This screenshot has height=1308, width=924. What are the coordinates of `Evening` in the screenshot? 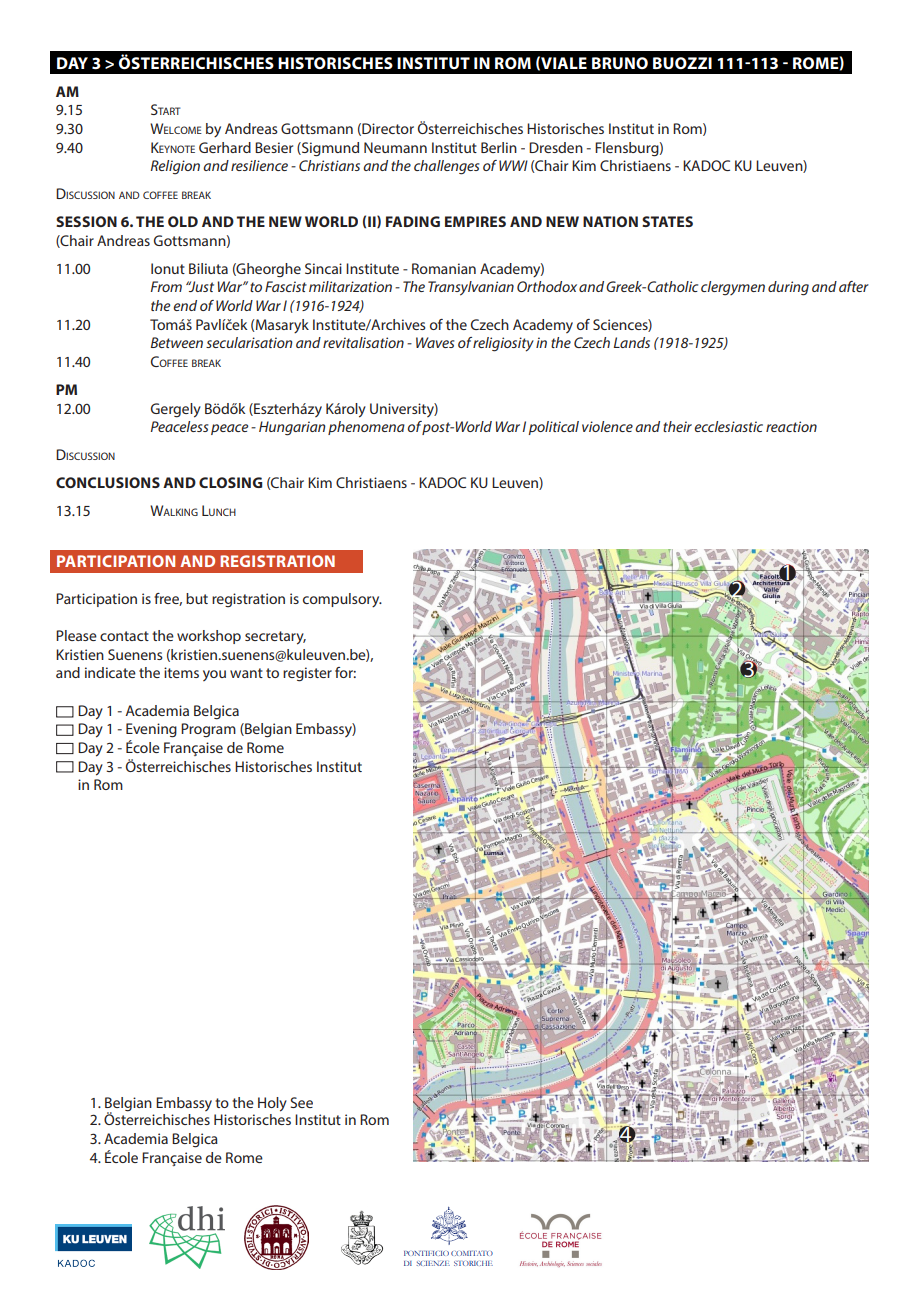 It's located at (151, 730).
